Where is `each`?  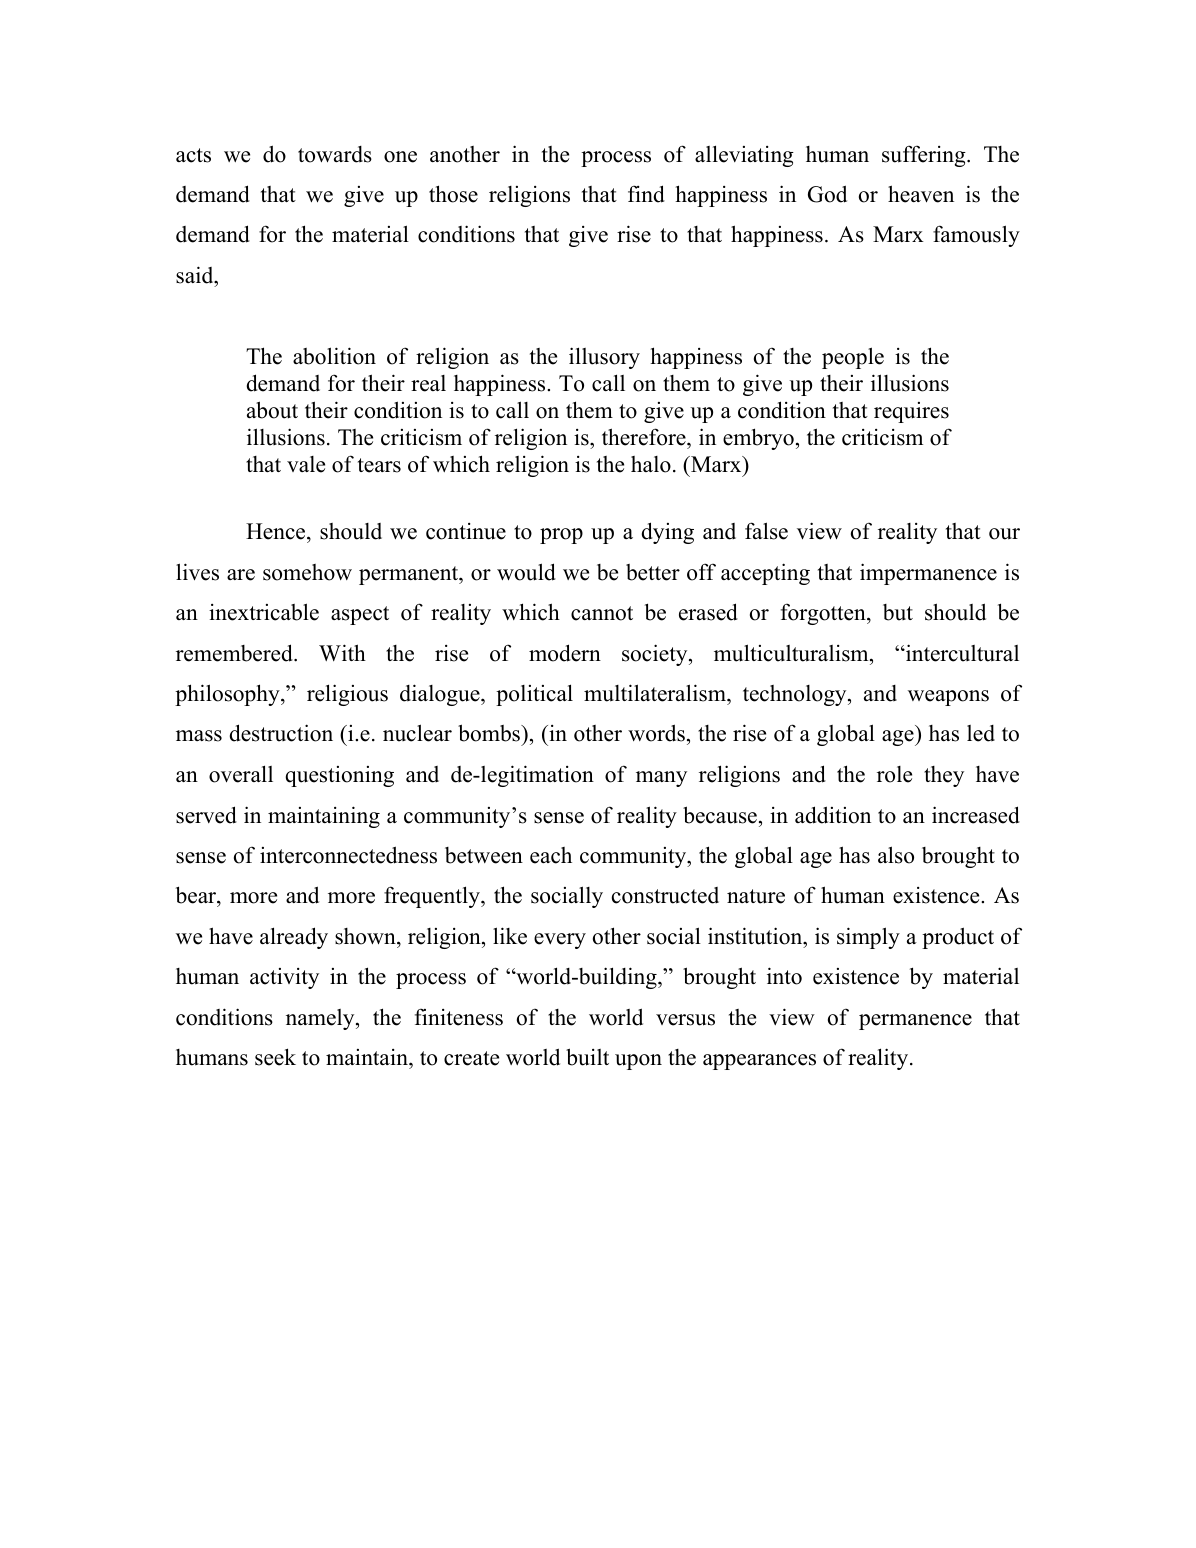 each is located at coordinates (551, 855).
